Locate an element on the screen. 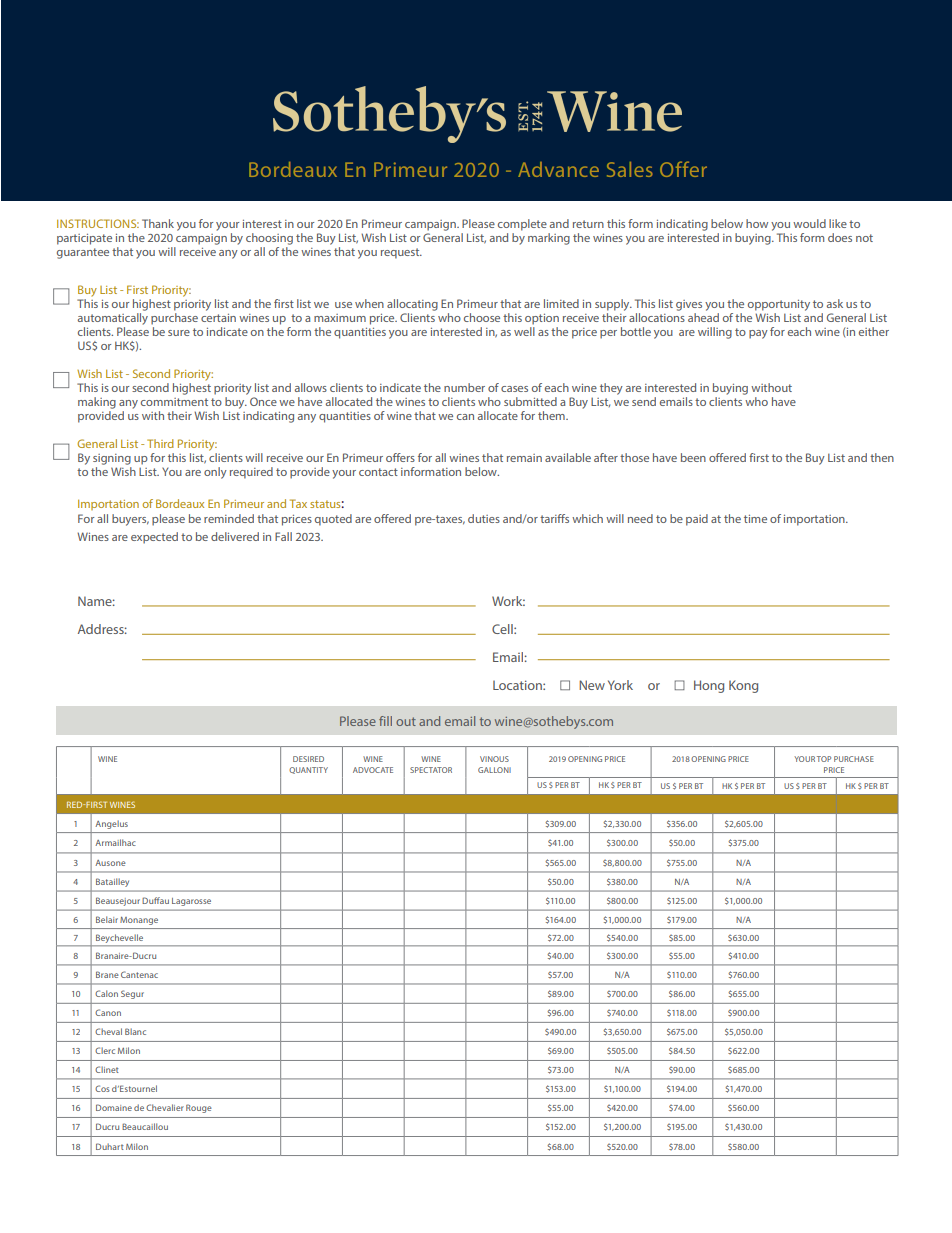  expected is located at coordinates (154, 538).
